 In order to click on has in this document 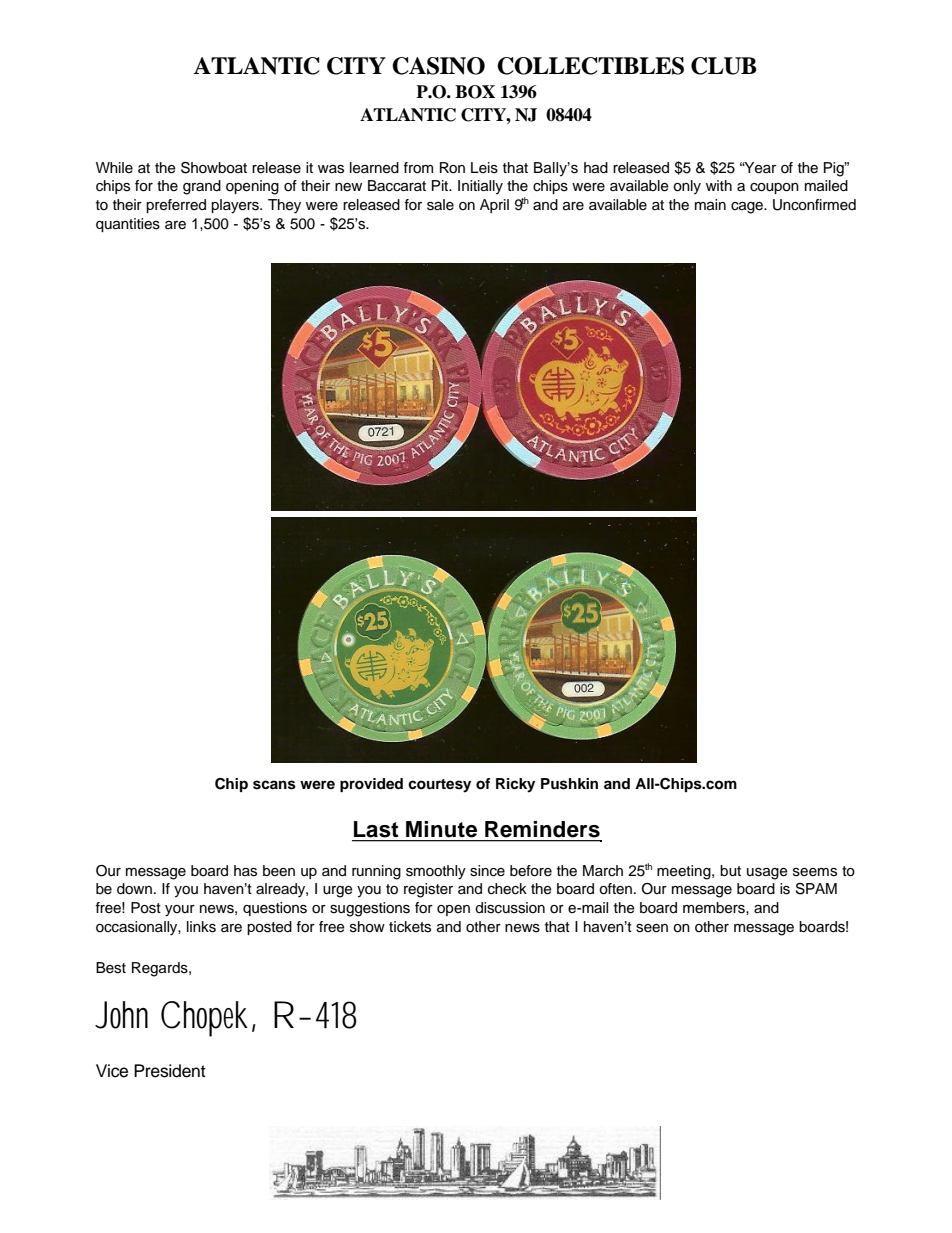, I will do `click(245, 871)`.
